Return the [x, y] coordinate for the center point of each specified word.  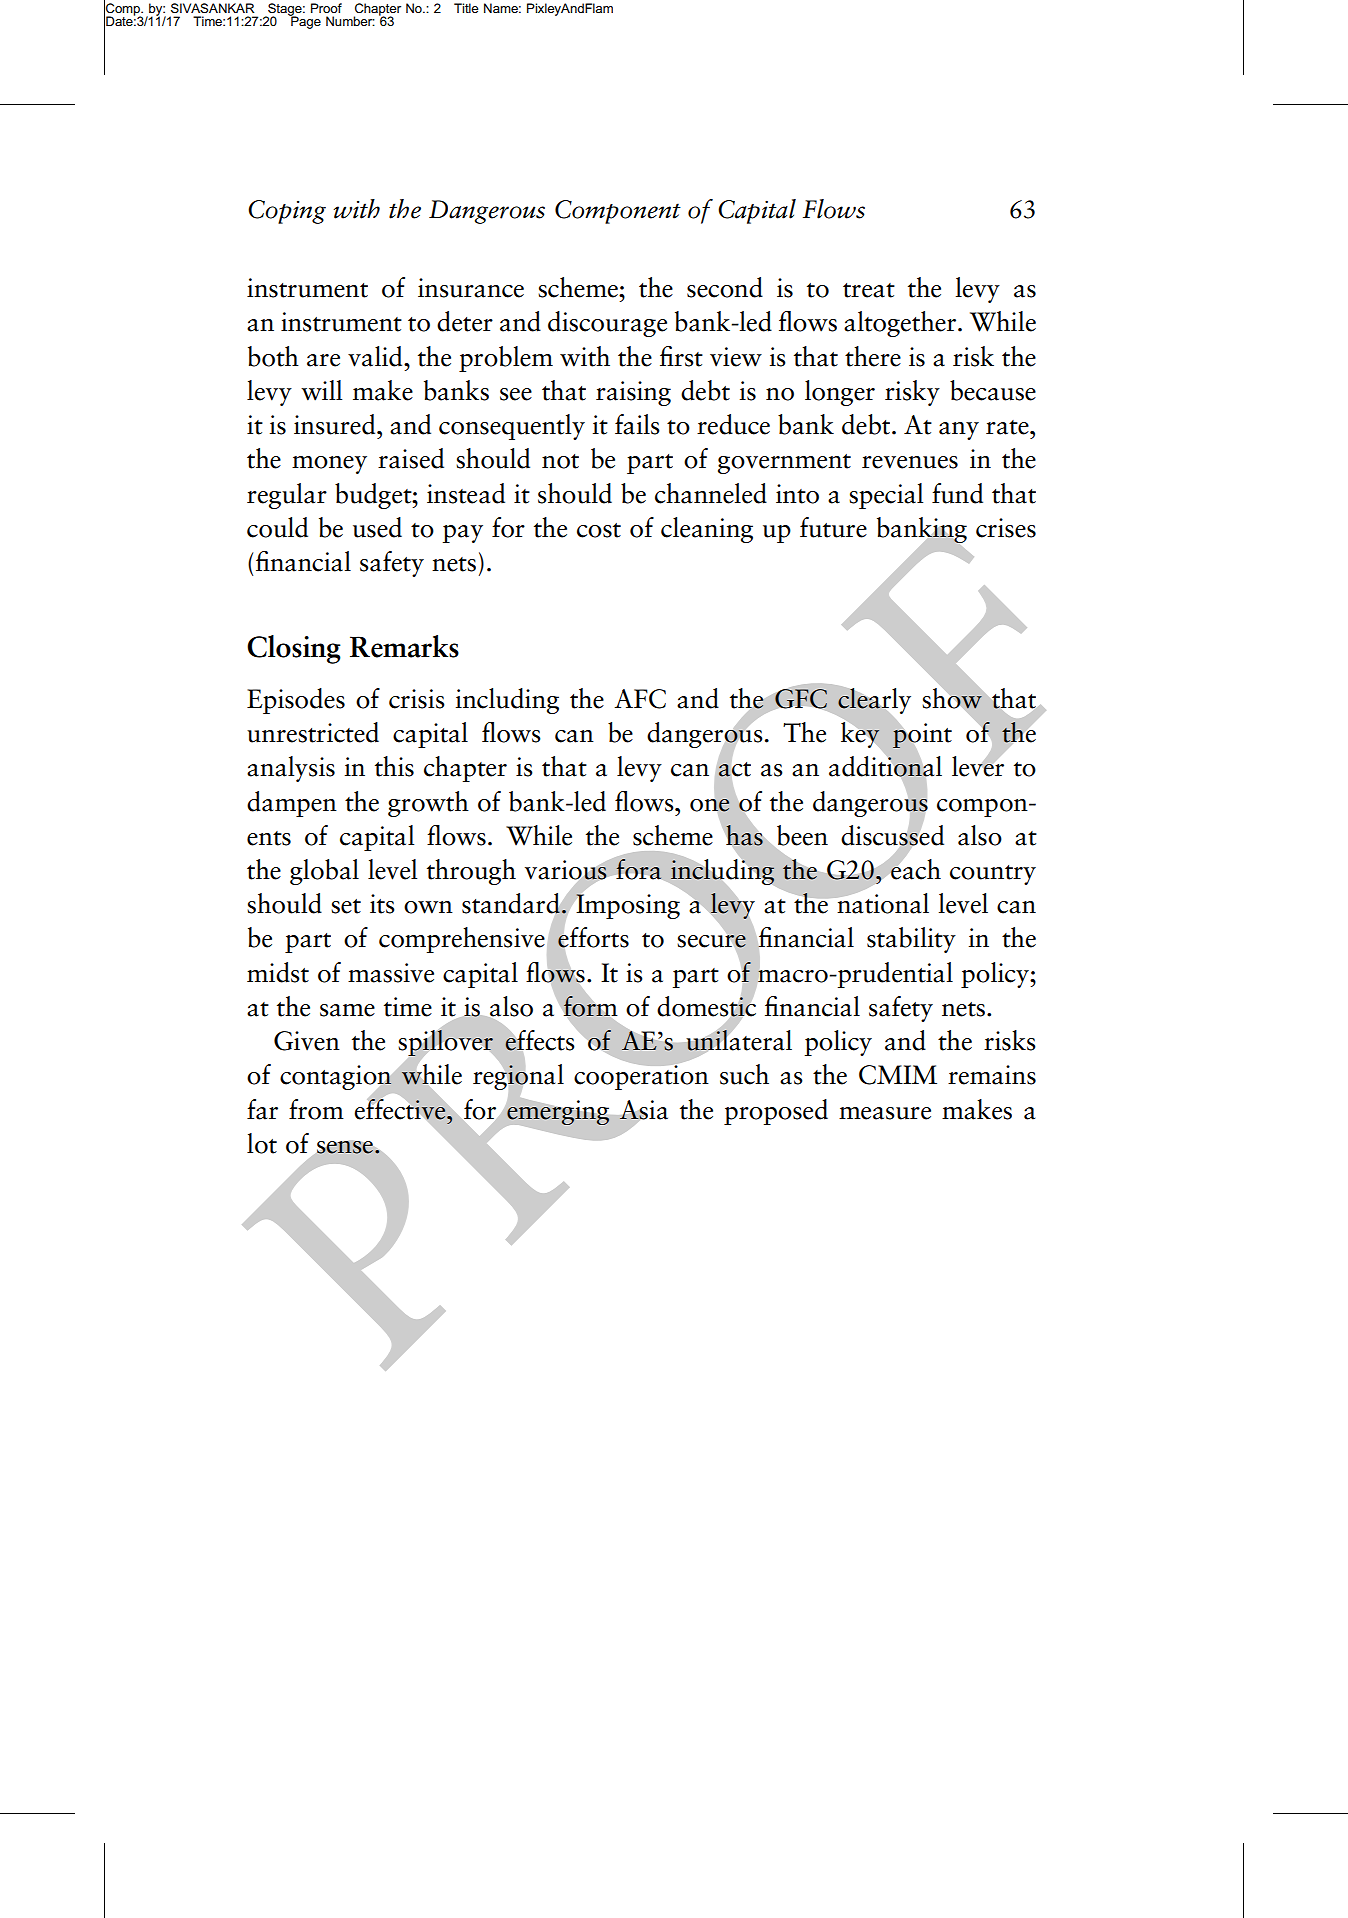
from [316, 1109]
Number [350, 21]
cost [599, 530]
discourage [607, 324]
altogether [901, 324]
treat [869, 290]
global [324, 872]
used [377, 527]
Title [466, 8]
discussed [892, 835]
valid [376, 356]
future [833, 527]
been [802, 835]
